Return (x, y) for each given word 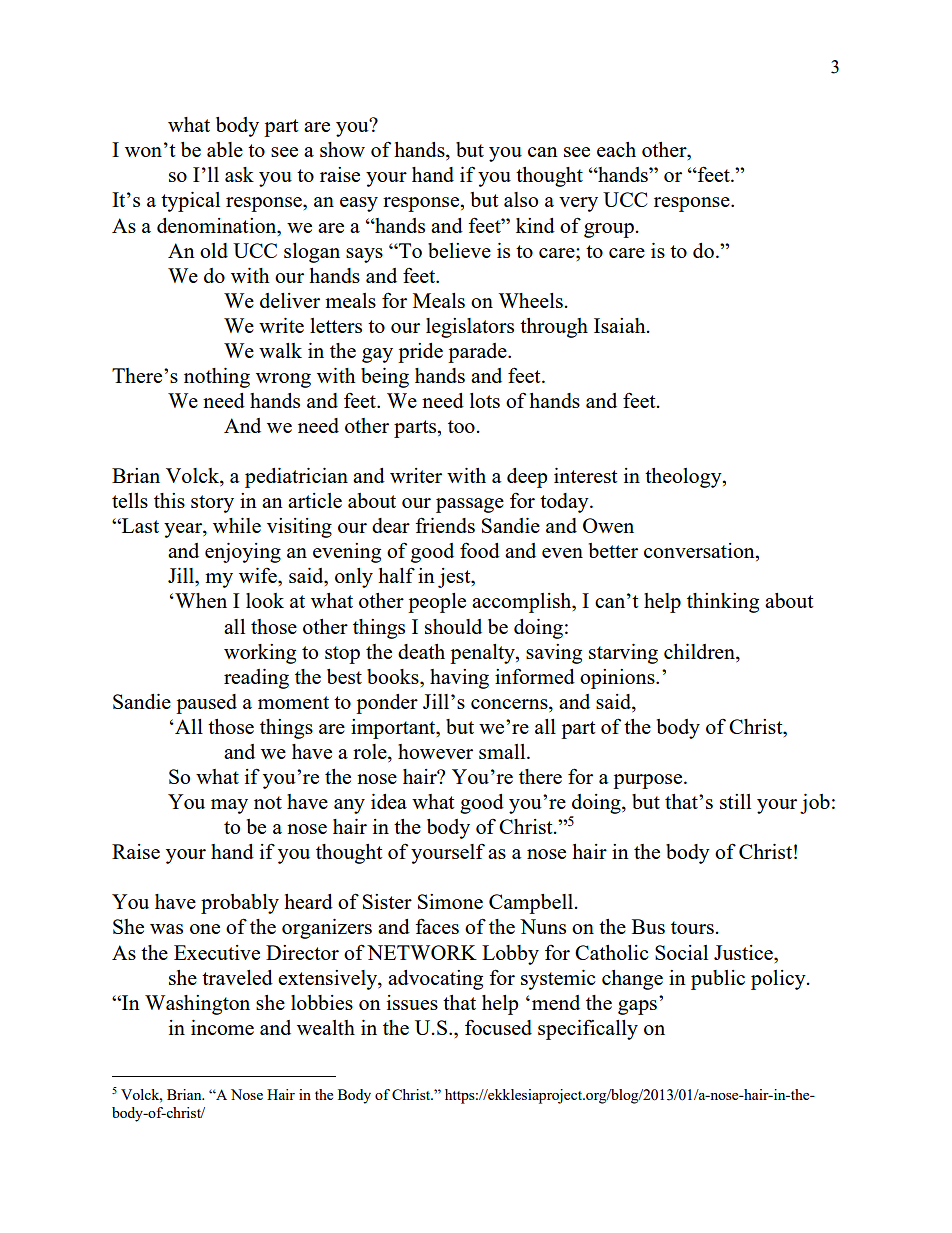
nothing (217, 378)
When (200, 600)
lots (485, 400)
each (616, 149)
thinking (723, 603)
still (735, 801)
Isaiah (621, 325)
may (229, 806)
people (437, 603)
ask (239, 174)
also (521, 199)
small (503, 751)
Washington (197, 1005)
